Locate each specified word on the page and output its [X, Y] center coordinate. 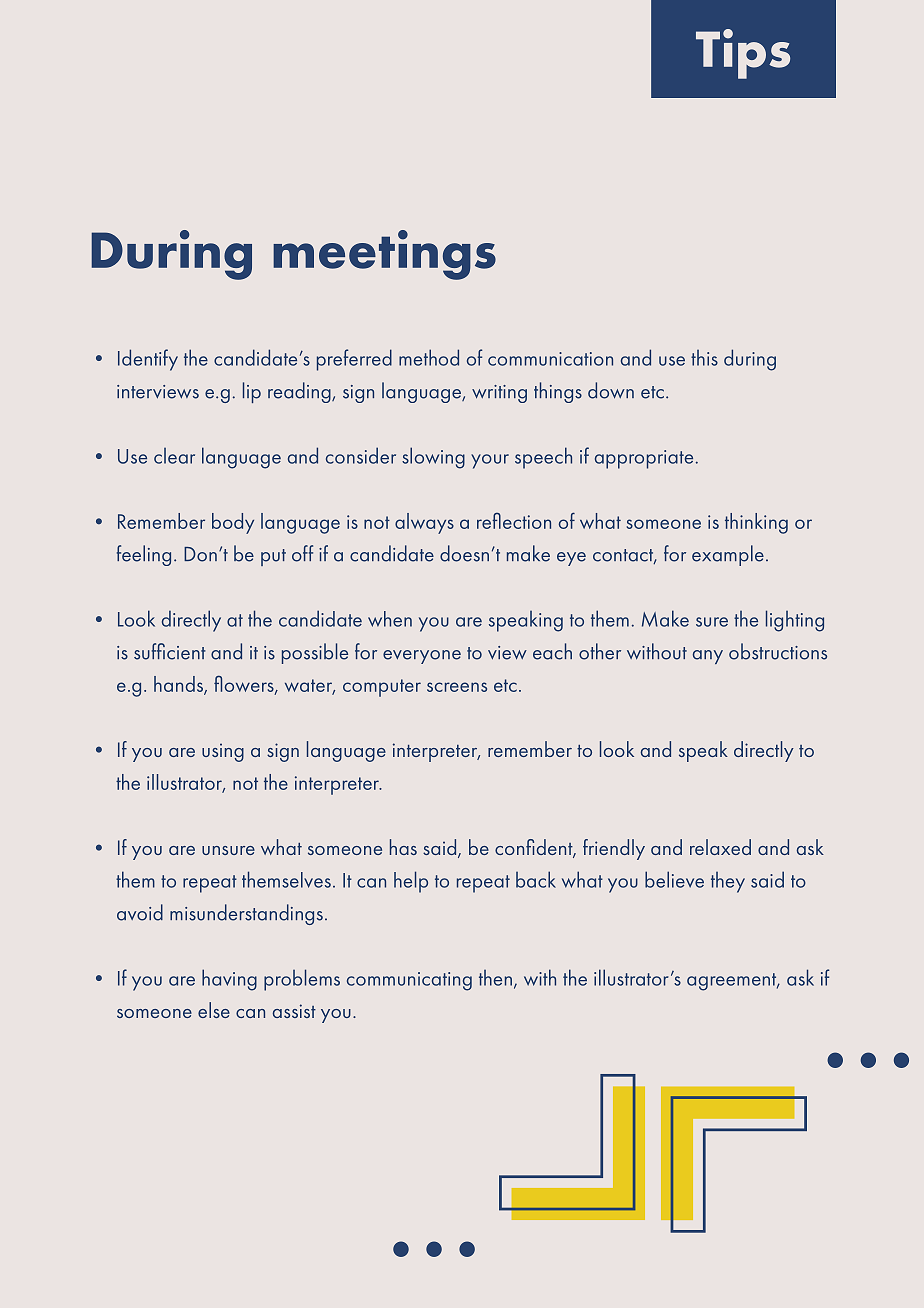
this [704, 358]
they [728, 882]
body [233, 523]
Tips [743, 54]
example [728, 555]
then [495, 978]
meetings [384, 255]
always [424, 523]
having [229, 980]
